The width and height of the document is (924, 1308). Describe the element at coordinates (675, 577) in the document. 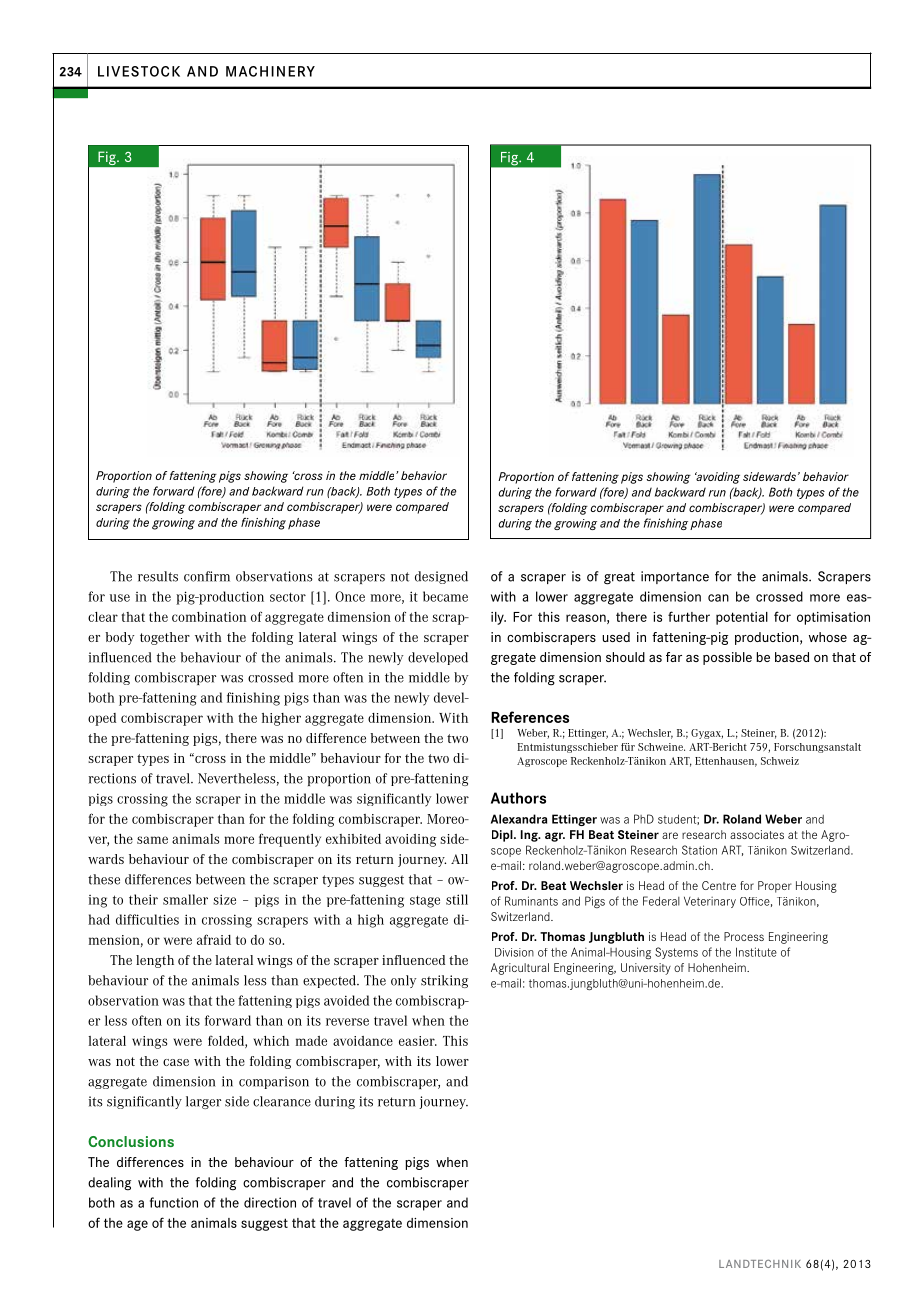

I see `importance` at that location.
